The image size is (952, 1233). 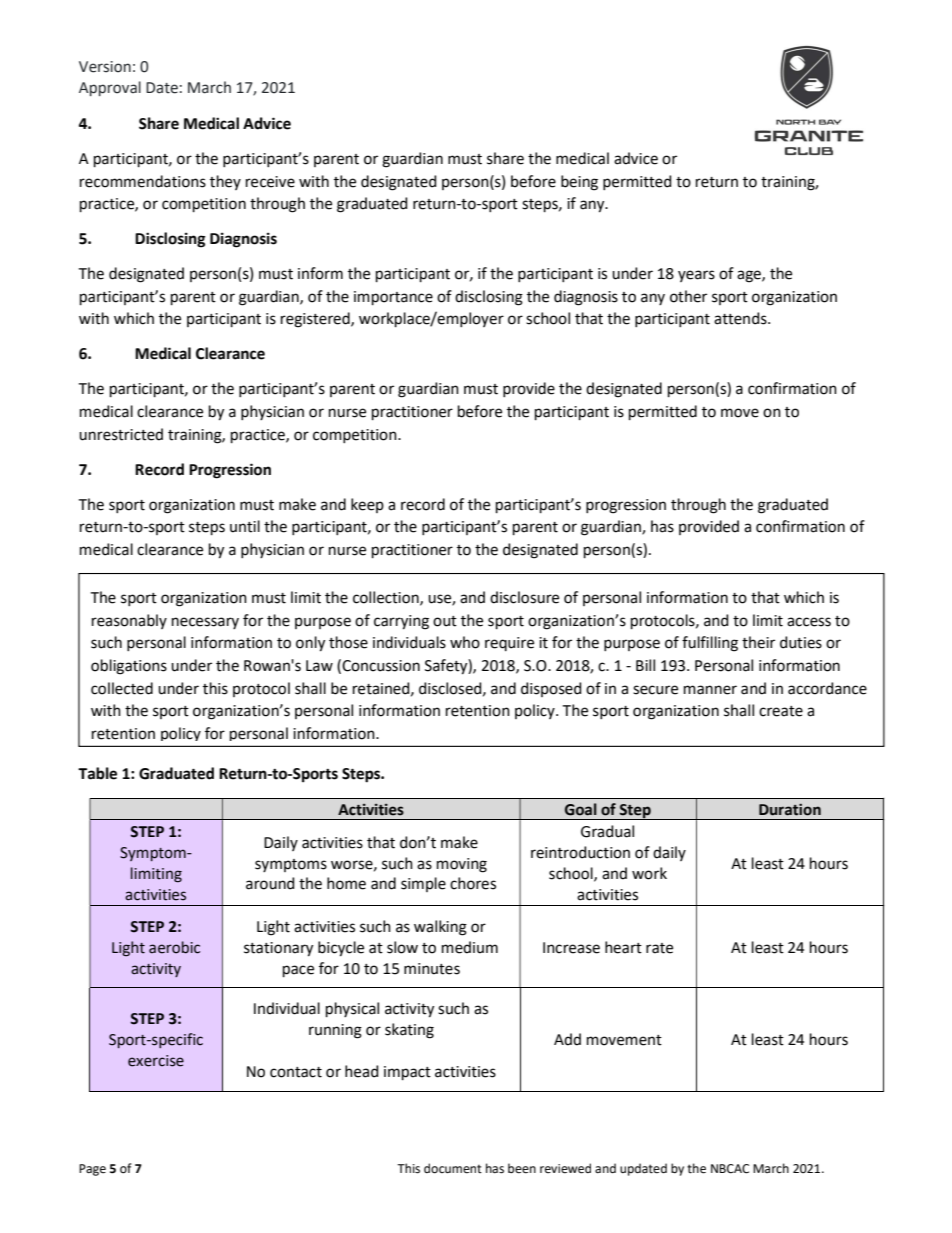 I want to click on unrestricted, so click(x=121, y=434).
